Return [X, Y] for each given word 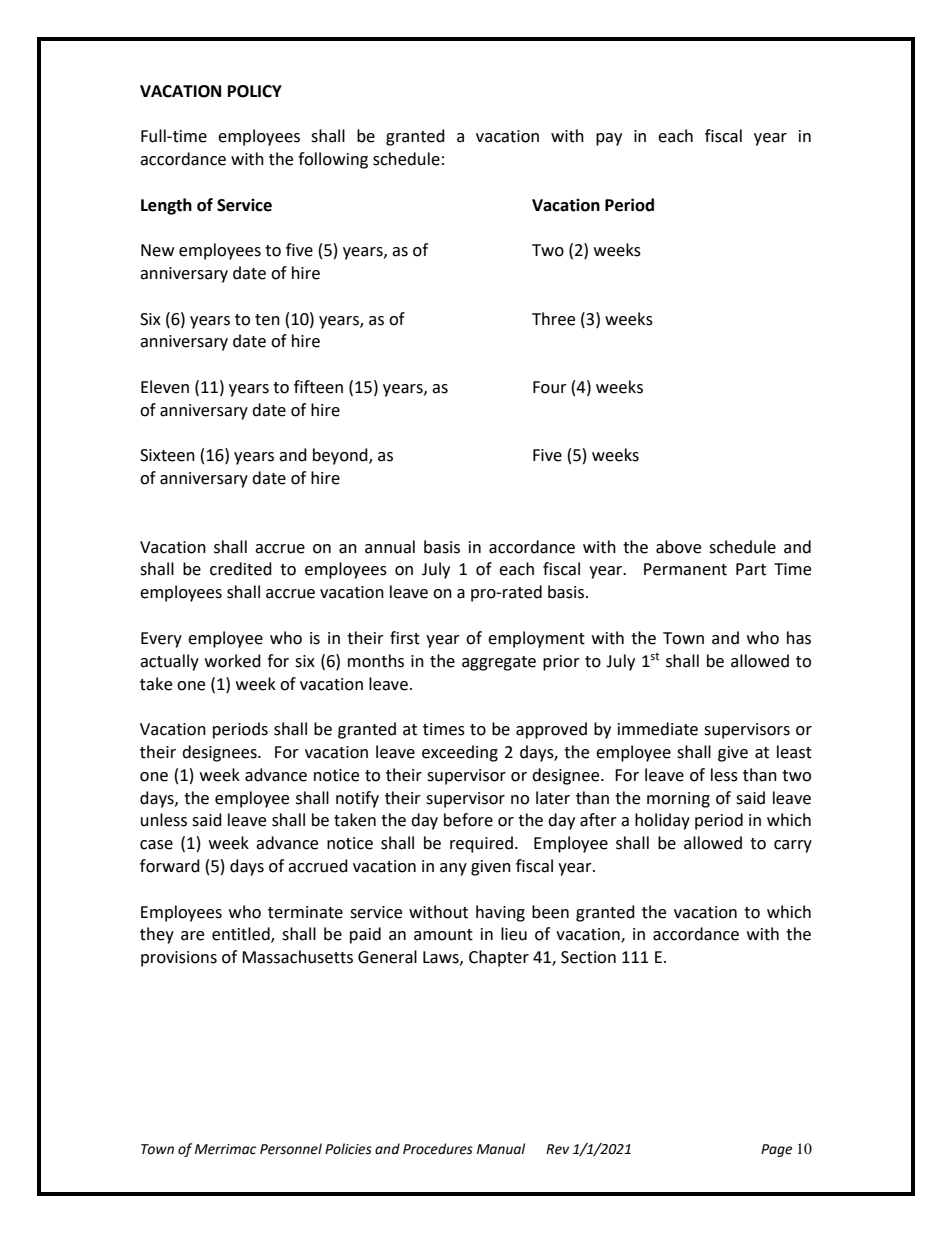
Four [550, 387]
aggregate [499, 663]
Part [751, 569]
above [678, 547]
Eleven [165, 387]
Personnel [291, 1149]
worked [233, 661]
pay [609, 139]
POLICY [255, 91]
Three [553, 319]
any [453, 869]
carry [793, 846]
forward [170, 866]
